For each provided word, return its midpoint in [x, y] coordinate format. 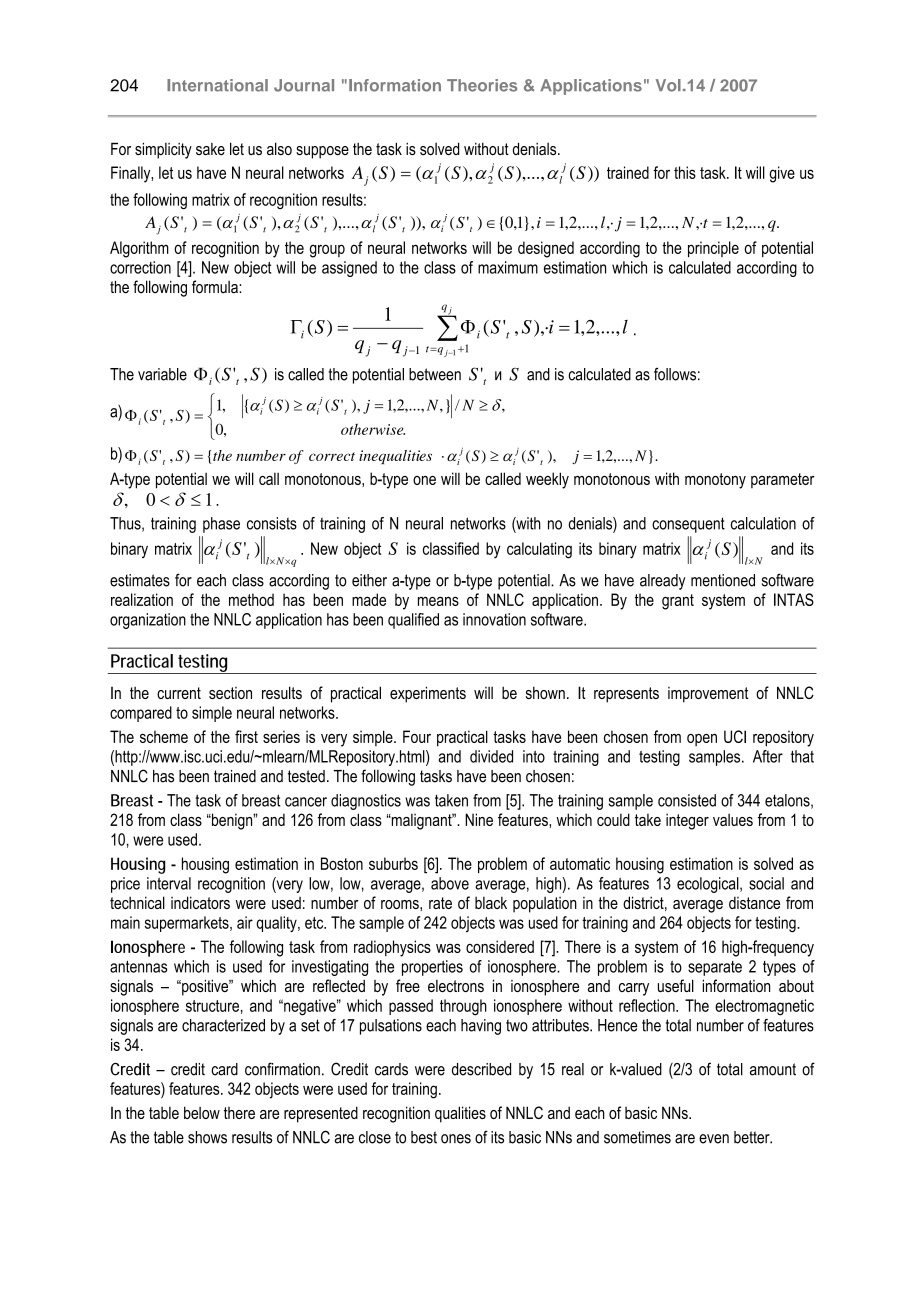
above [450, 883]
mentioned [723, 580]
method [251, 599]
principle [713, 249]
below [202, 1112]
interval [169, 883]
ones [456, 1139]
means [438, 601]
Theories [482, 85]
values [733, 820]
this [685, 172]
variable [162, 374]
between [435, 374]
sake [210, 149]
